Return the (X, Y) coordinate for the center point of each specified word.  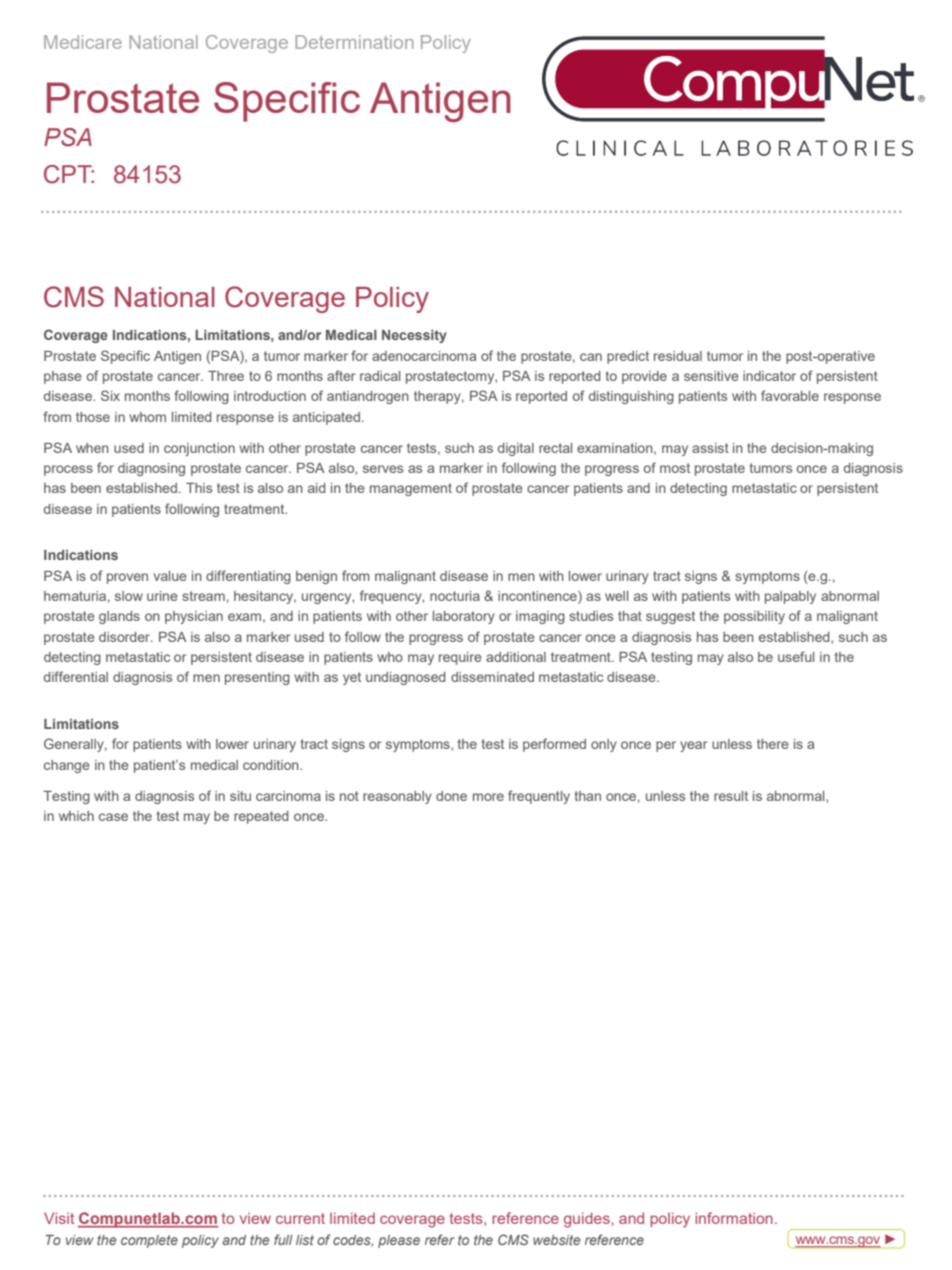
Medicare (83, 42)
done (451, 796)
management (411, 489)
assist (710, 448)
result (731, 796)
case (113, 817)
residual (678, 356)
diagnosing (151, 469)
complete (149, 1241)
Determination (354, 42)
